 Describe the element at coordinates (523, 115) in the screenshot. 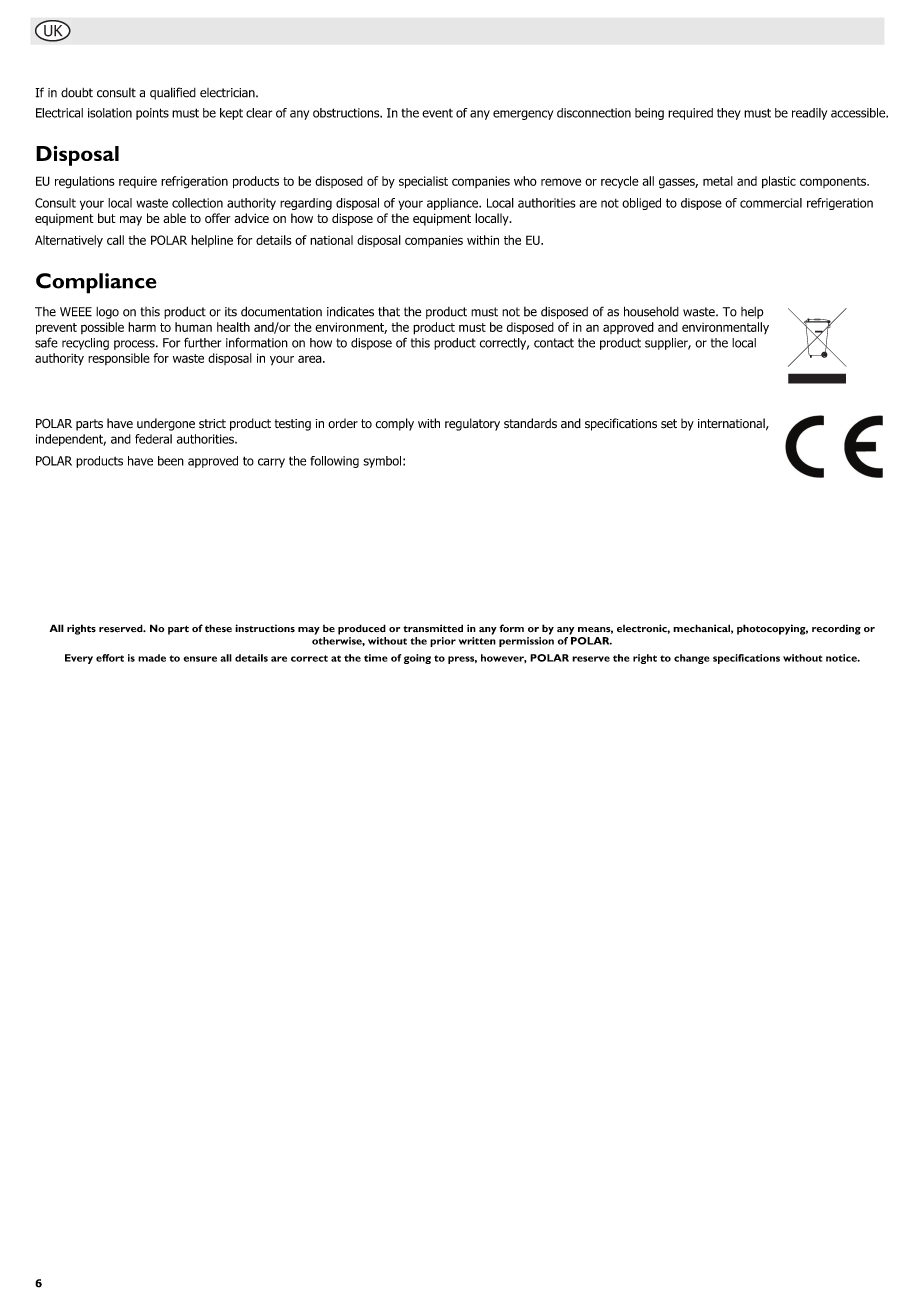

I see `emergency` at that location.
